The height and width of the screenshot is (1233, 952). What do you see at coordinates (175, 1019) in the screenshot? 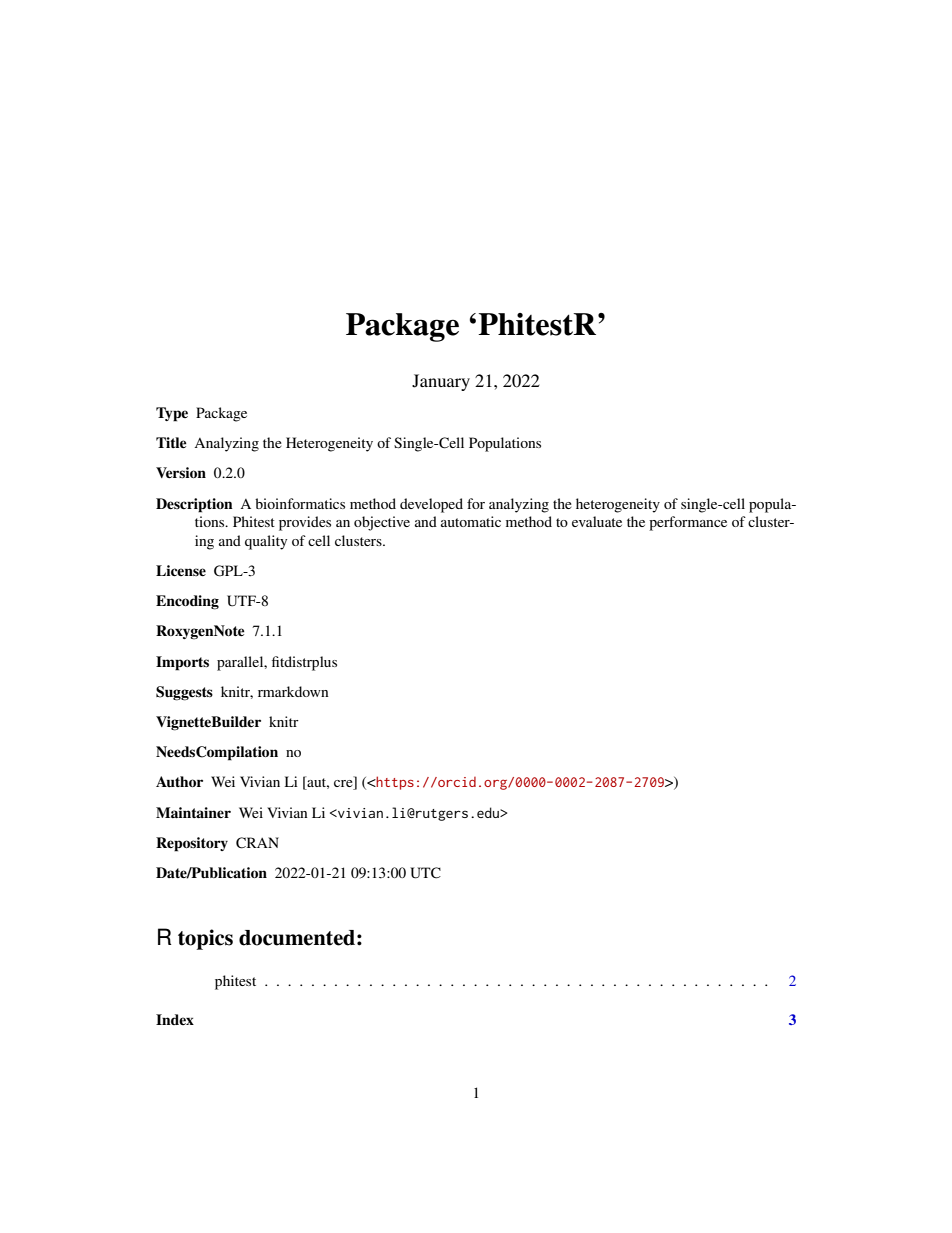
I see `Index` at bounding box center [175, 1019].
